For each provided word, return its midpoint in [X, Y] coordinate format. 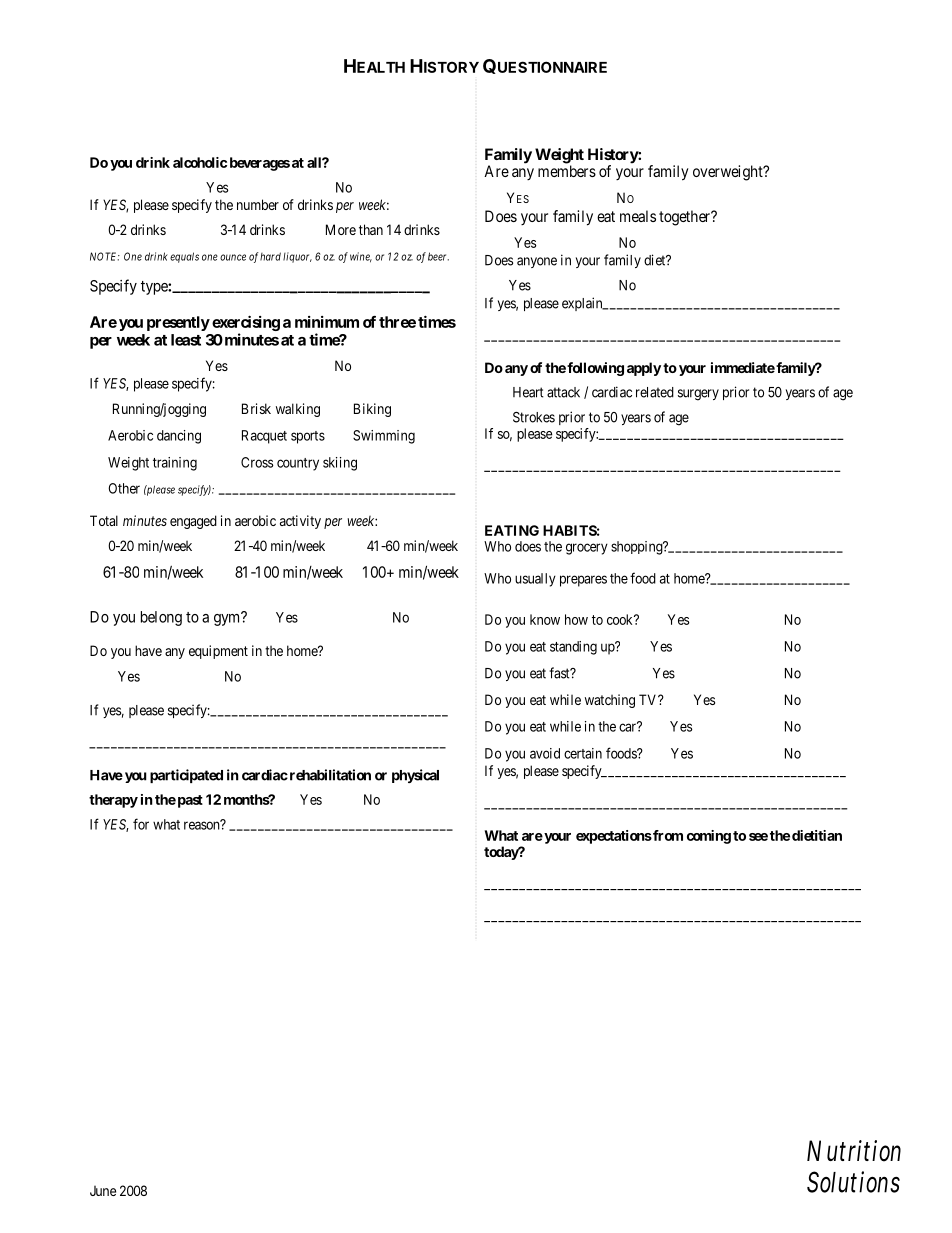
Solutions [853, 1182]
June [103, 1190]
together [686, 218]
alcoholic [200, 162]
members [567, 171]
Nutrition [854, 1151]
